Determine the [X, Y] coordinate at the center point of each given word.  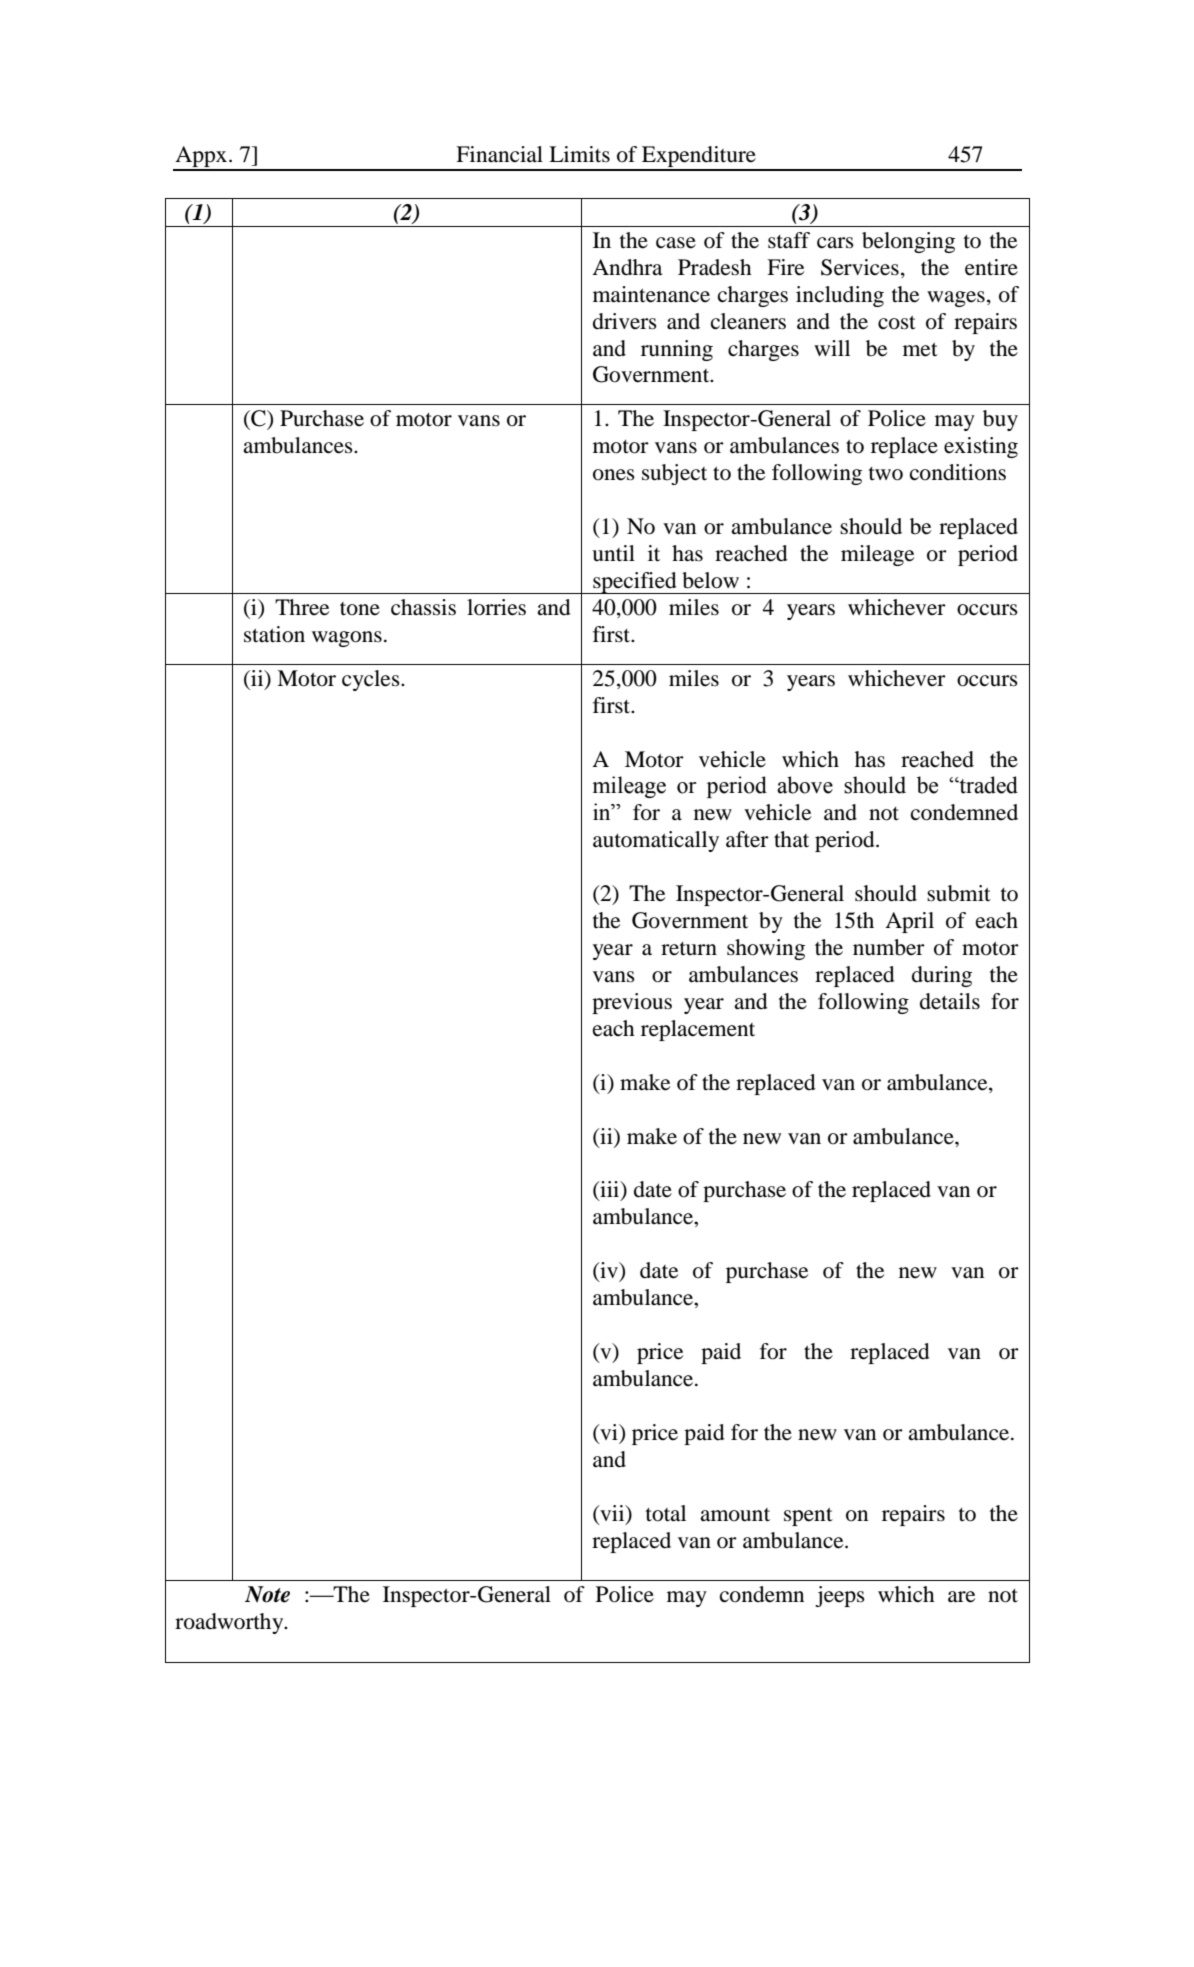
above [805, 785]
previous [632, 1003]
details [950, 1001]
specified [635, 583]
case [676, 243]
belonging [908, 242]
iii [610, 1190]
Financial [499, 154]
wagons [347, 639]
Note [267, 1594]
